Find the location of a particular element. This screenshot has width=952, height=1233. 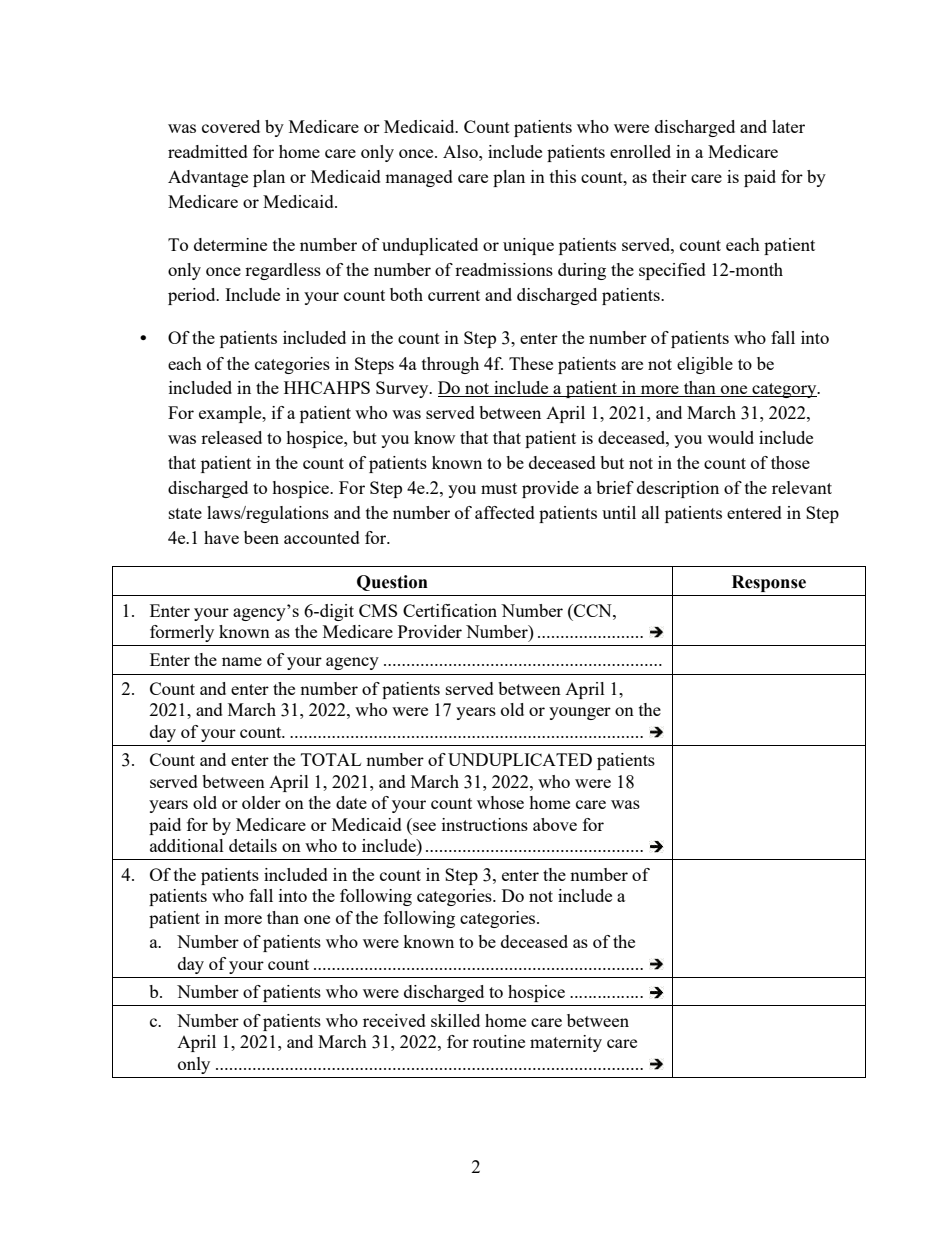

would is located at coordinates (730, 437).
